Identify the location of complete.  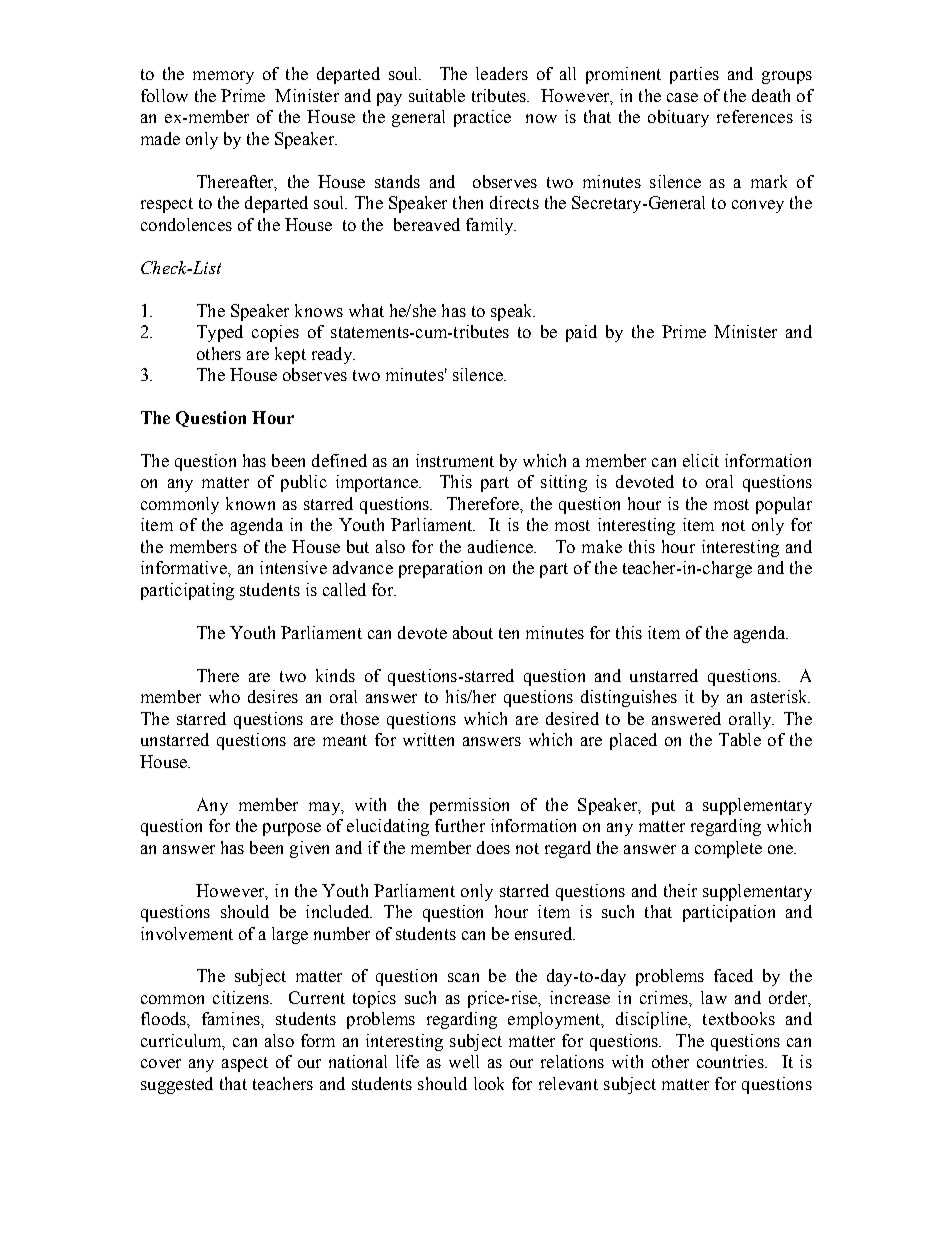
(728, 849).
